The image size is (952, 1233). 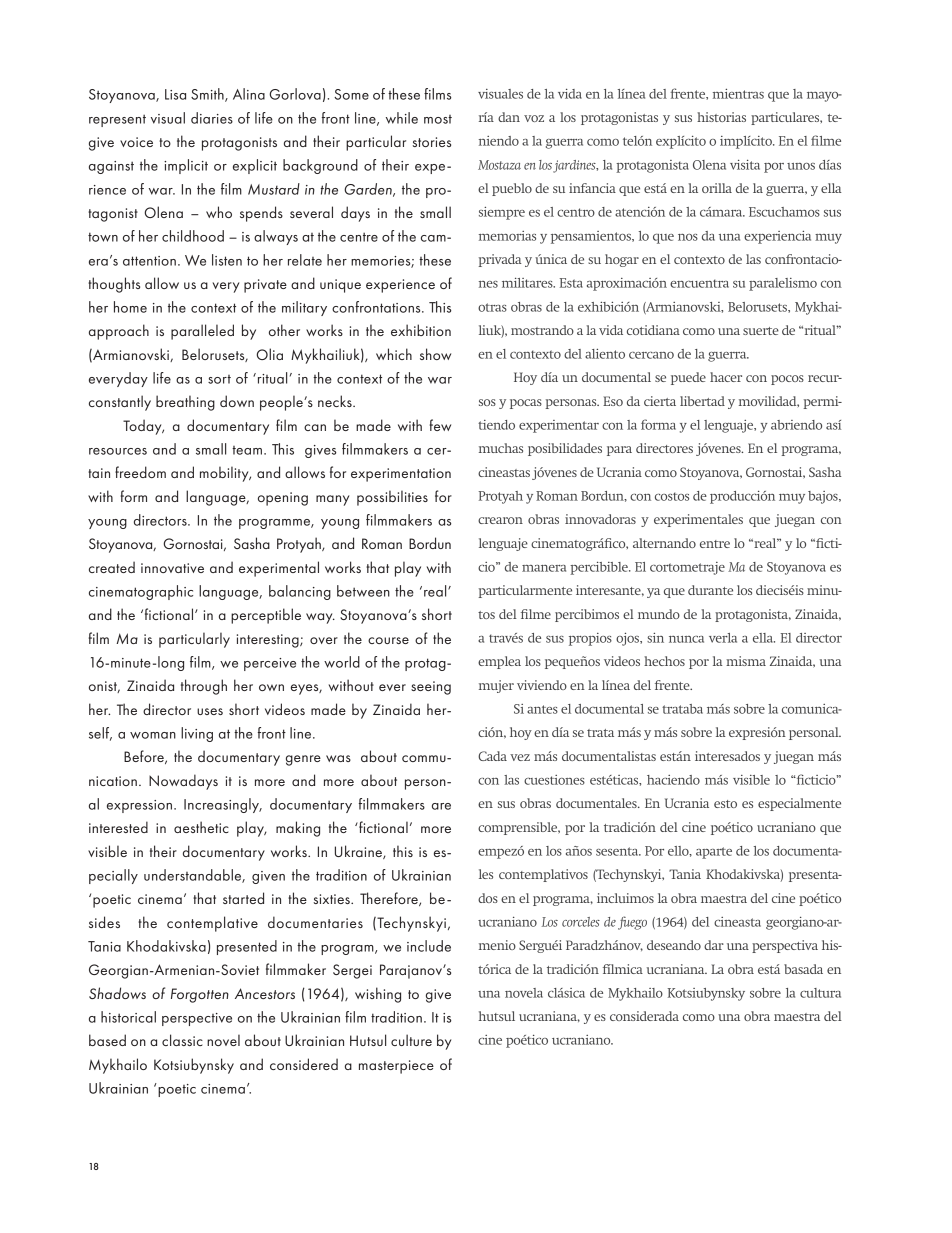 I want to click on suerte, so click(x=761, y=331).
